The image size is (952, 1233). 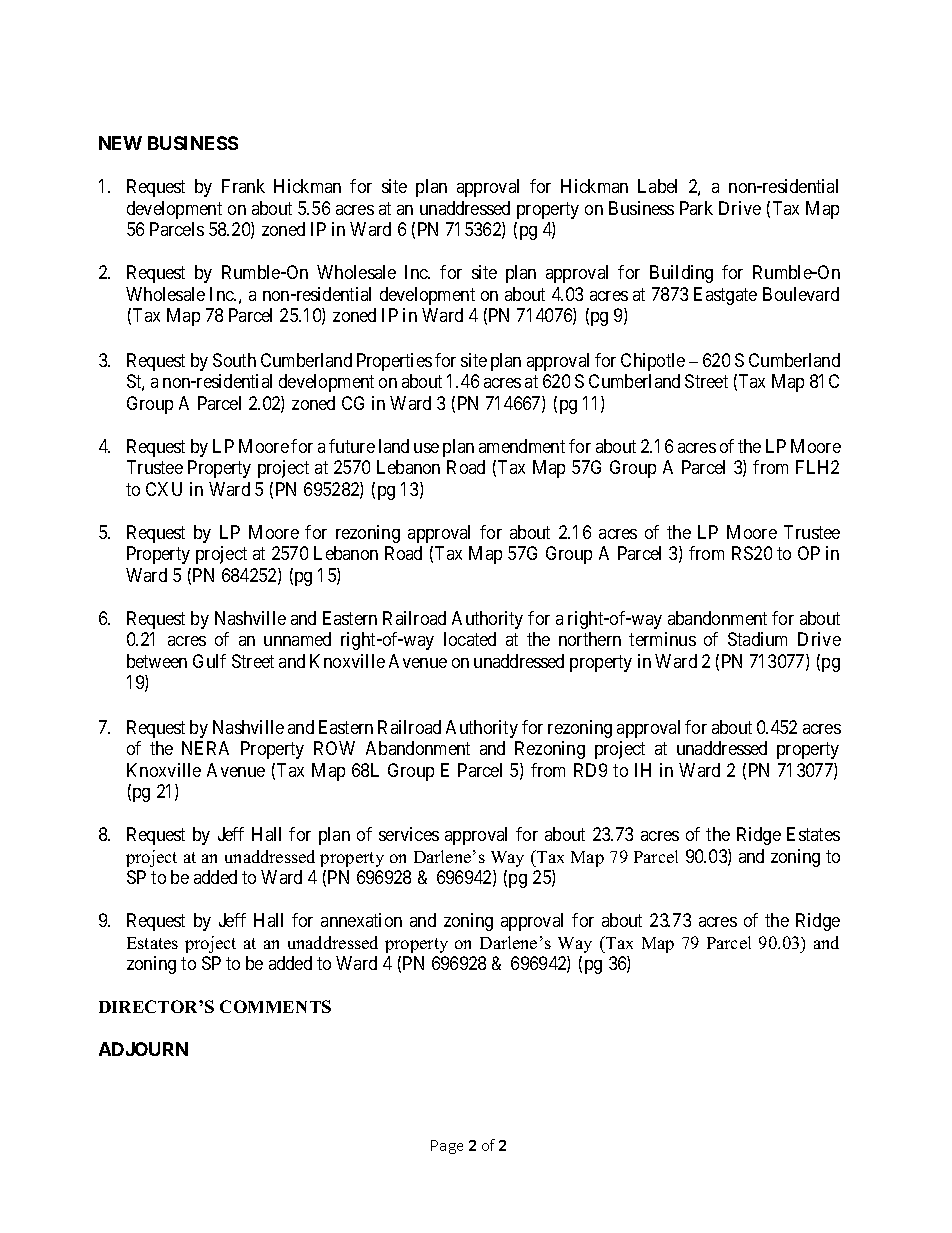 What do you see at coordinates (657, 186) in the image?
I see `Label` at bounding box center [657, 186].
